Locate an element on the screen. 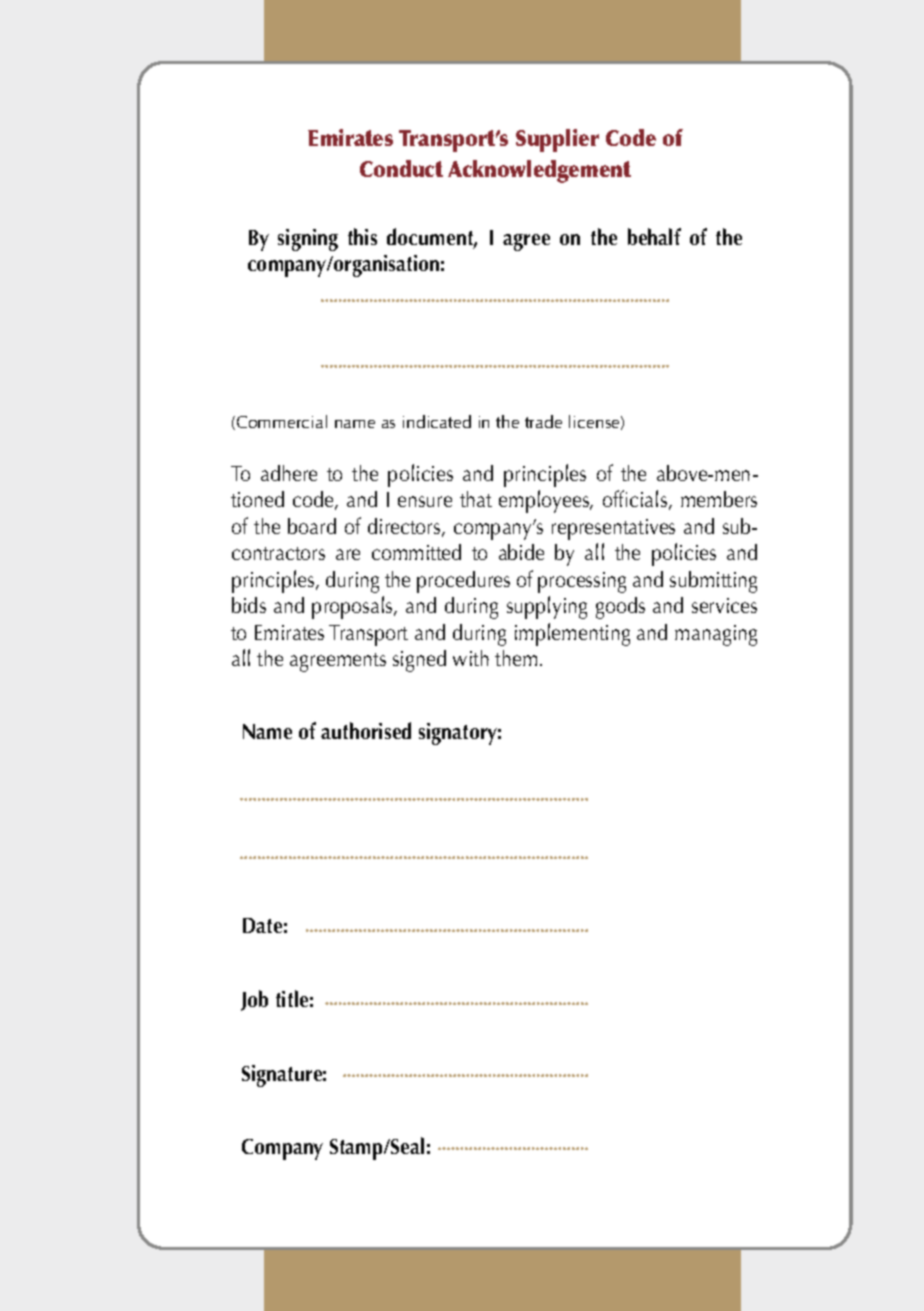  Acknowledgement is located at coordinates (539, 171).
